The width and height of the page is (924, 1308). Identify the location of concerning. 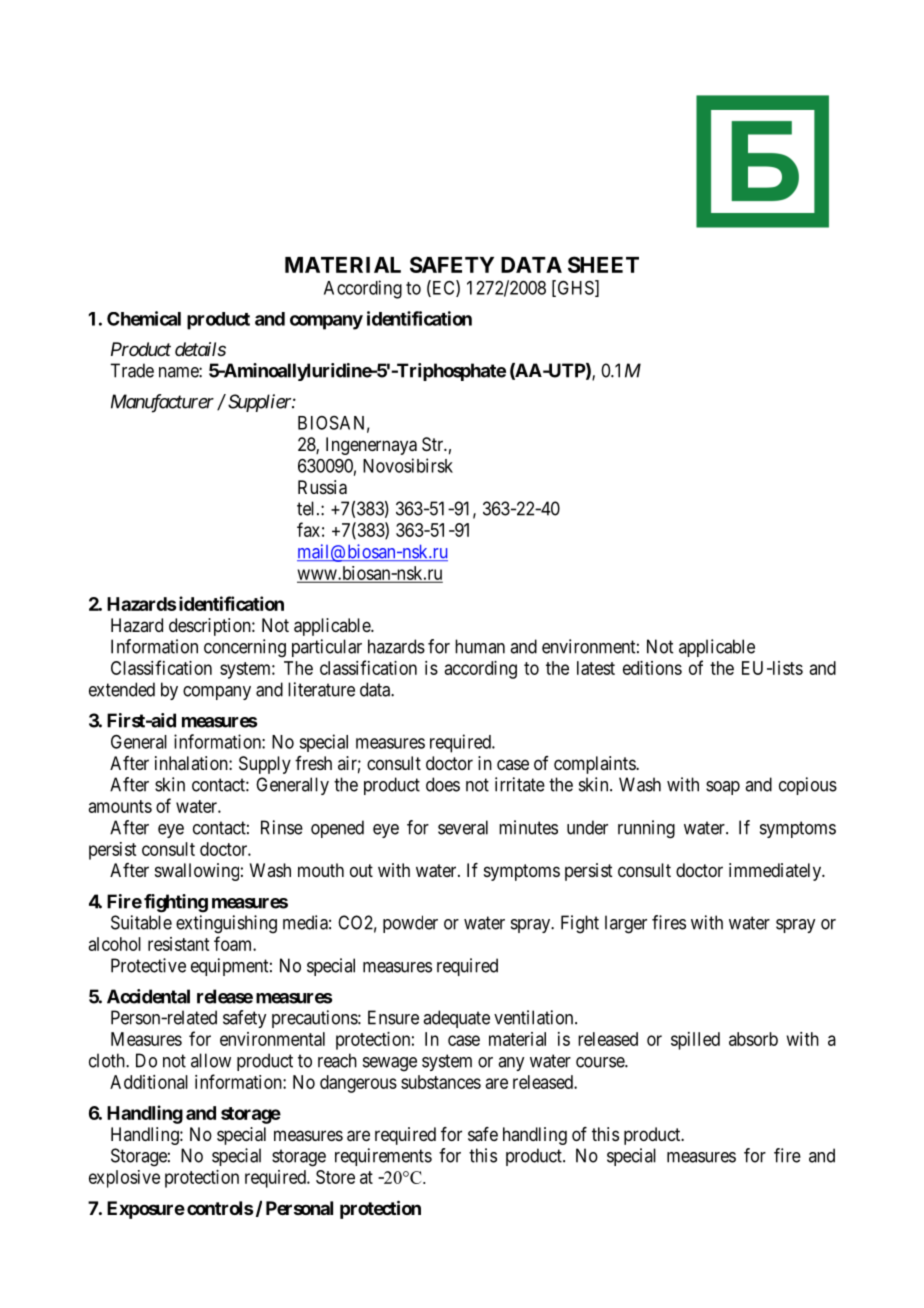
(245, 648).
